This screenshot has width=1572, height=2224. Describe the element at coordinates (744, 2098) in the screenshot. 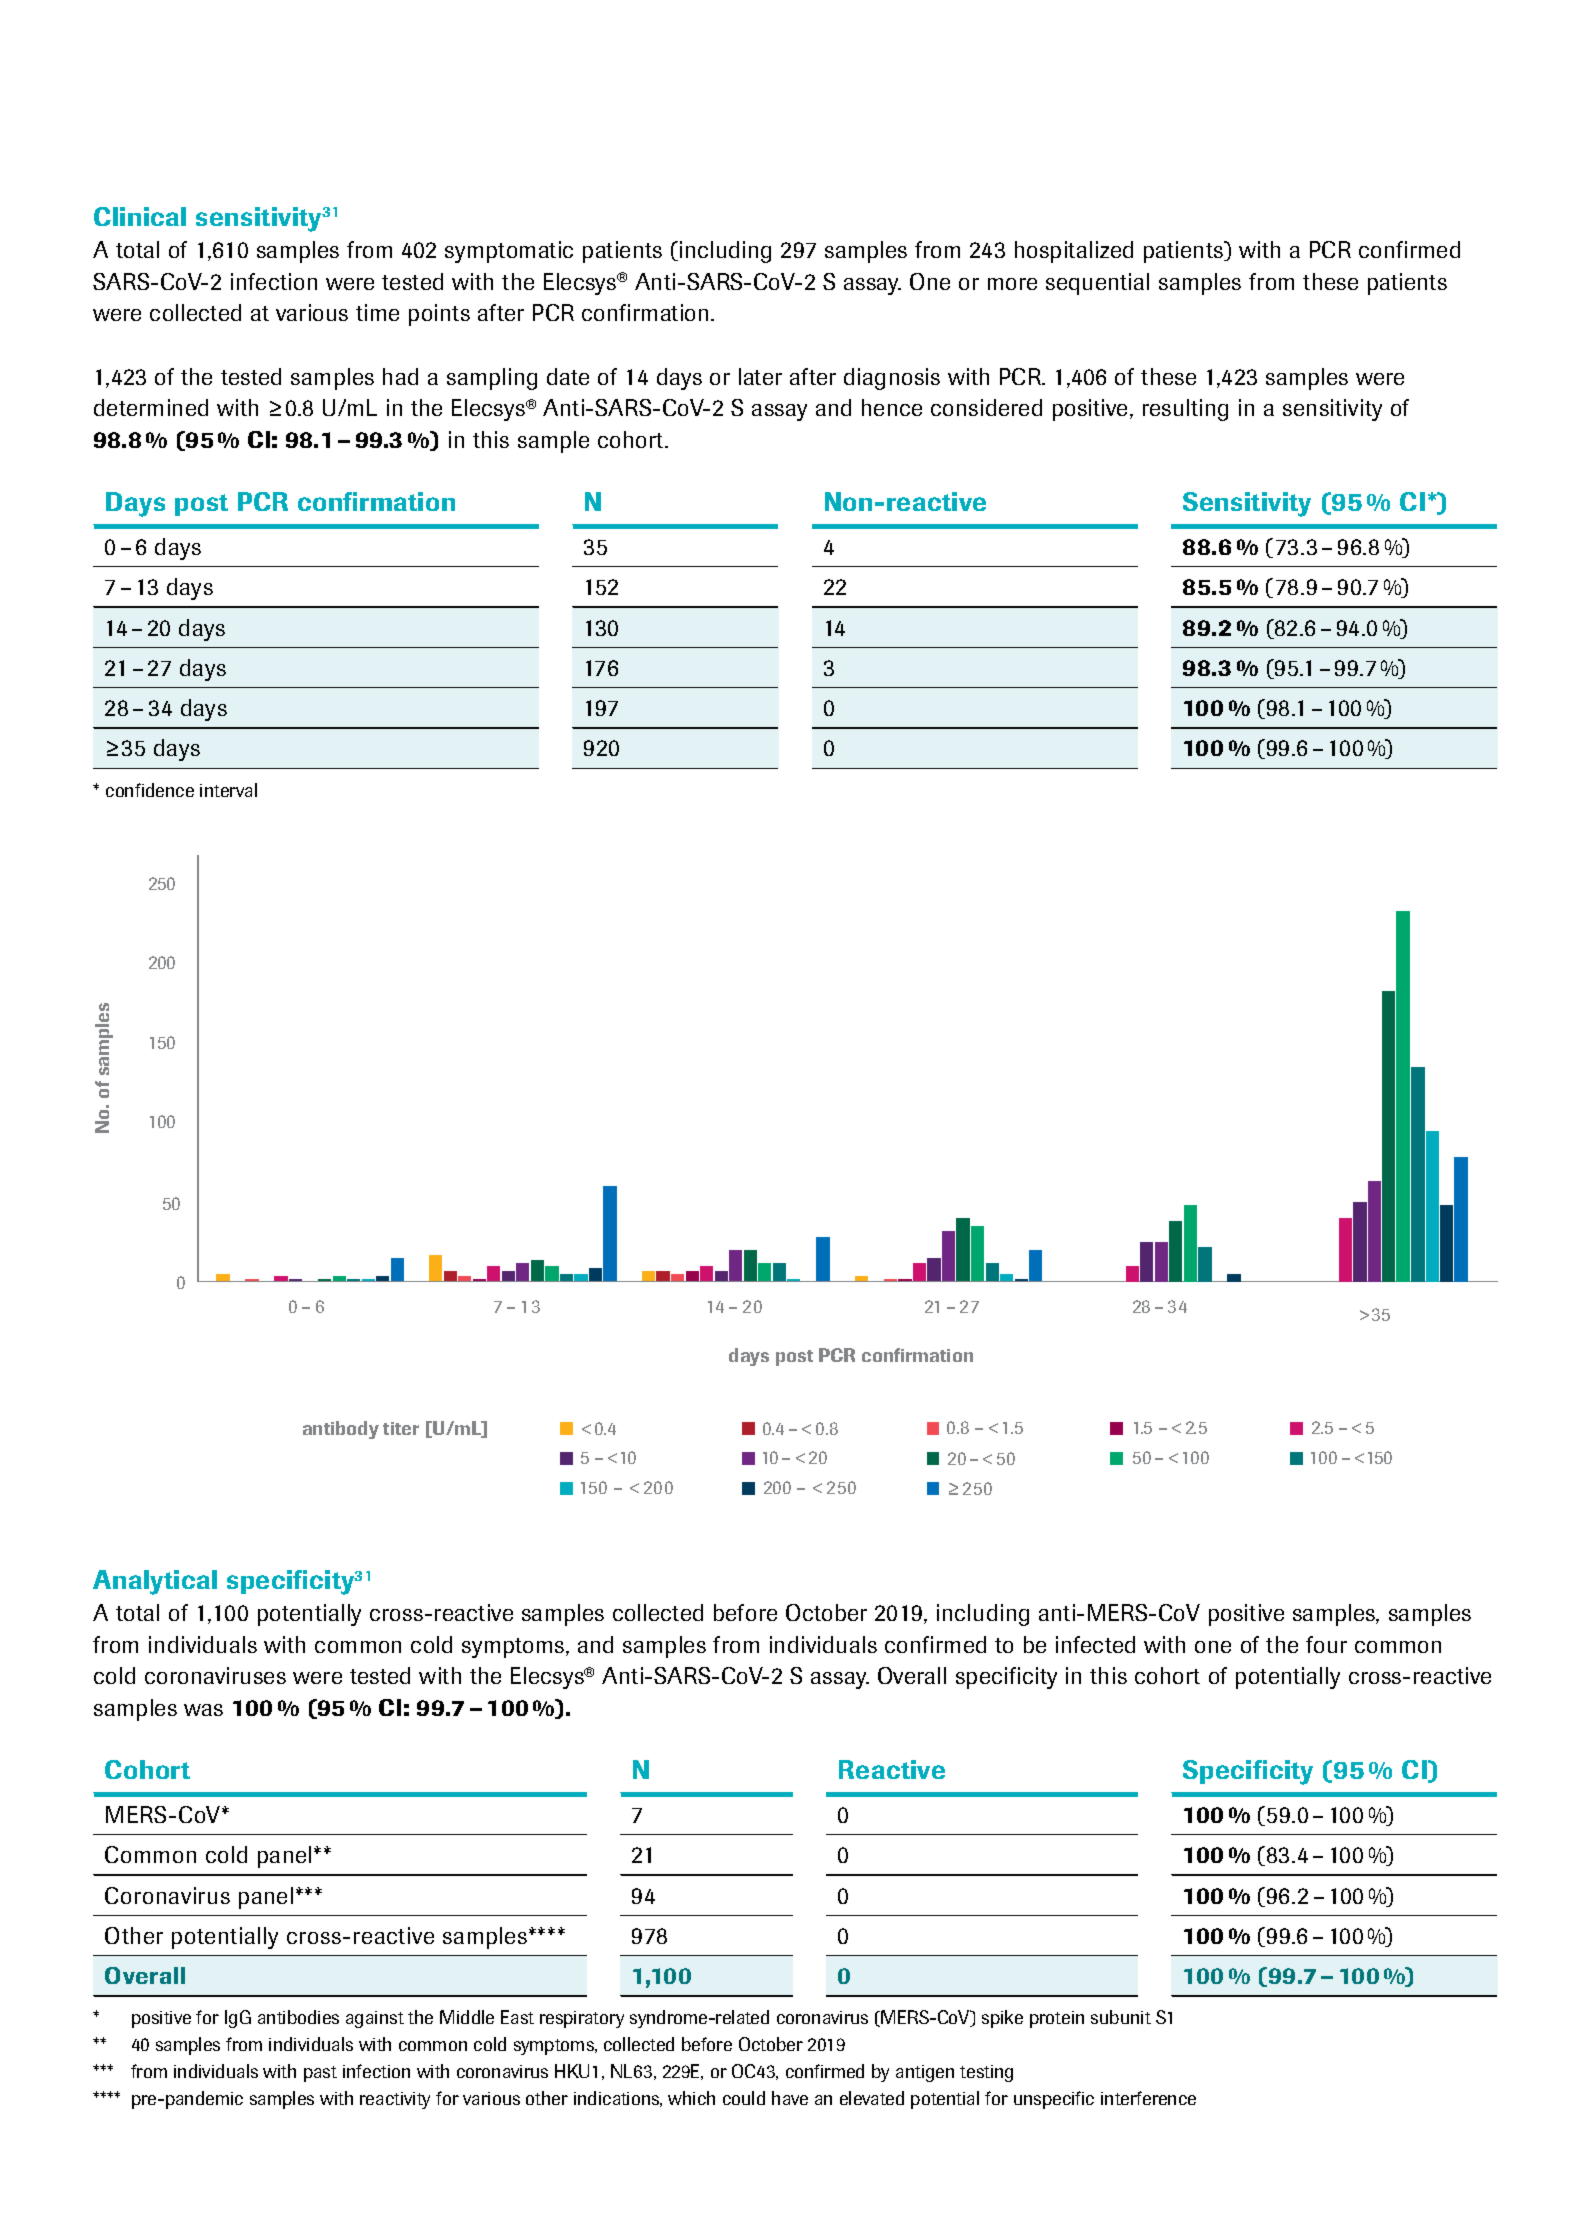

I see `could` at that location.
